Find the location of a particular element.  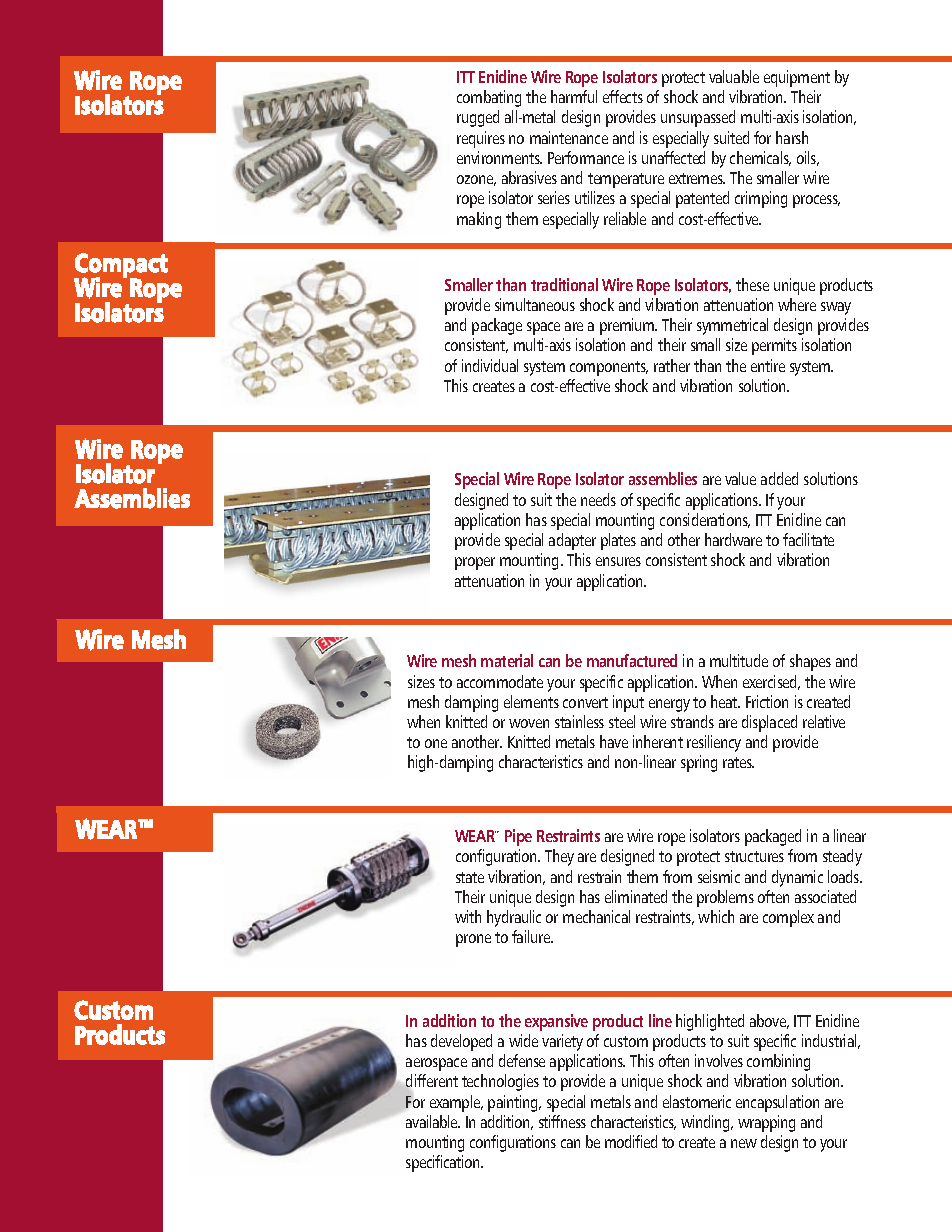

accommodate is located at coordinates (500, 681).
